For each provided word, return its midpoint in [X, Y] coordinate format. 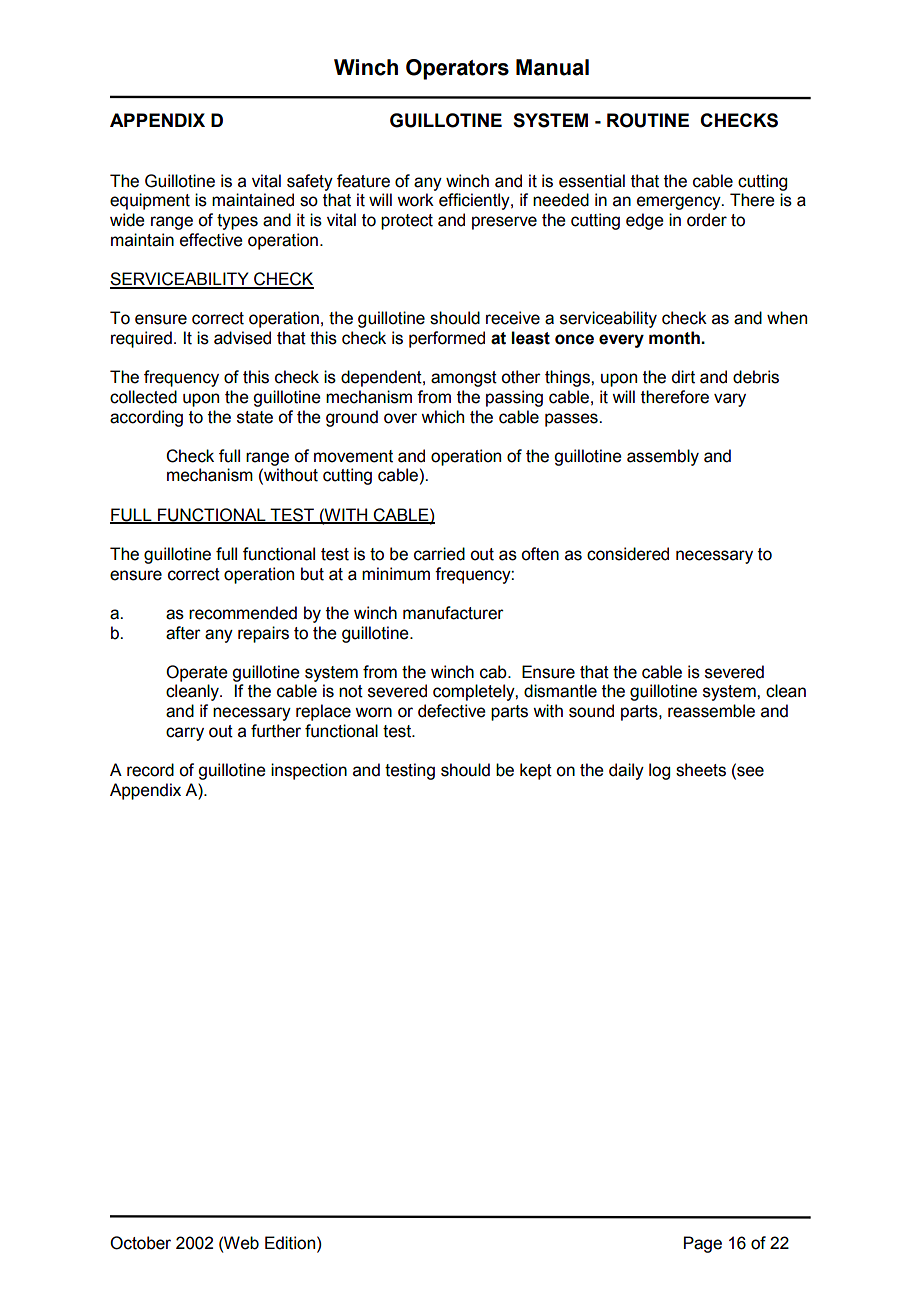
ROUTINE [648, 120]
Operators [457, 69]
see [749, 772]
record [150, 770]
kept [536, 771]
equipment [150, 201]
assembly [663, 457]
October [140, 1243]
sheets [701, 770]
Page [703, 1244]
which [442, 417]
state [255, 417]
